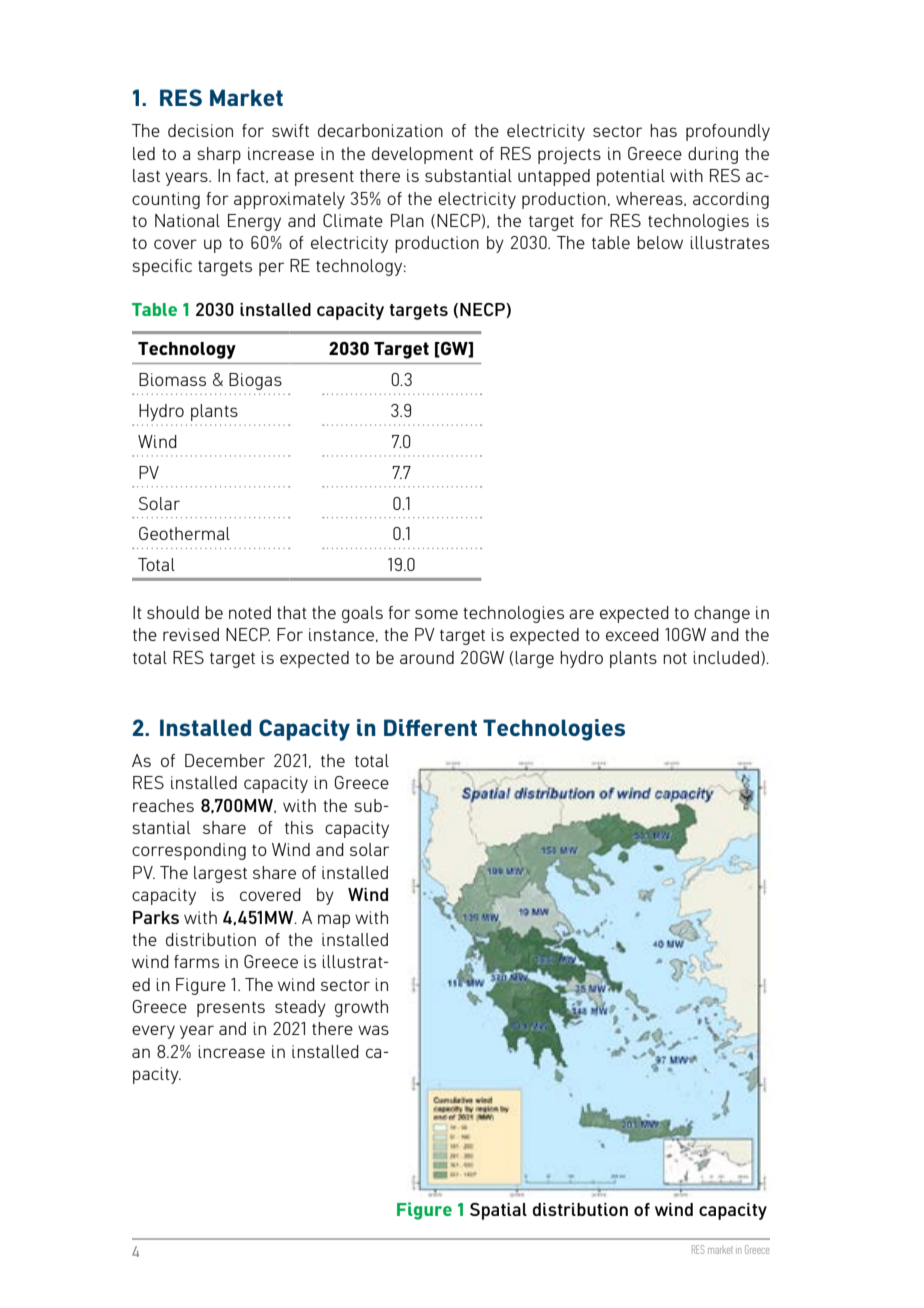 The width and height of the image is (924, 1308). Describe the element at coordinates (225, 760) in the image. I see `December` at that location.
